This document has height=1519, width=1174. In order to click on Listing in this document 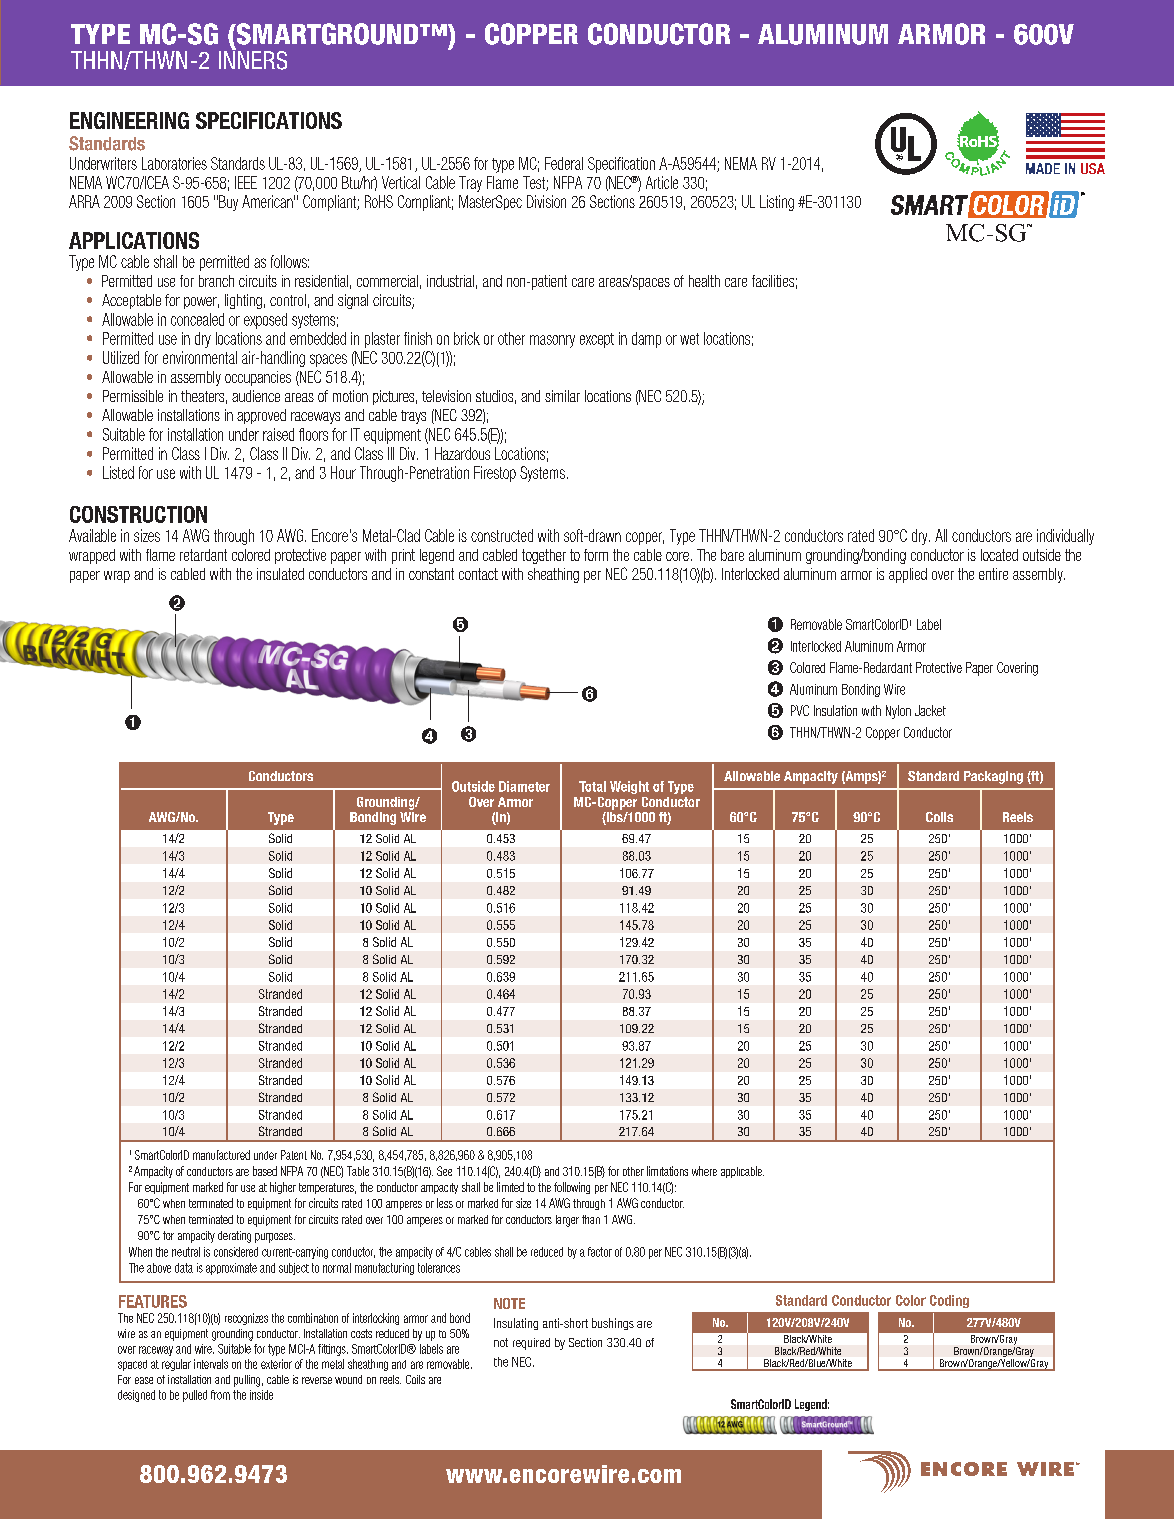, I will do `click(777, 203)`.
